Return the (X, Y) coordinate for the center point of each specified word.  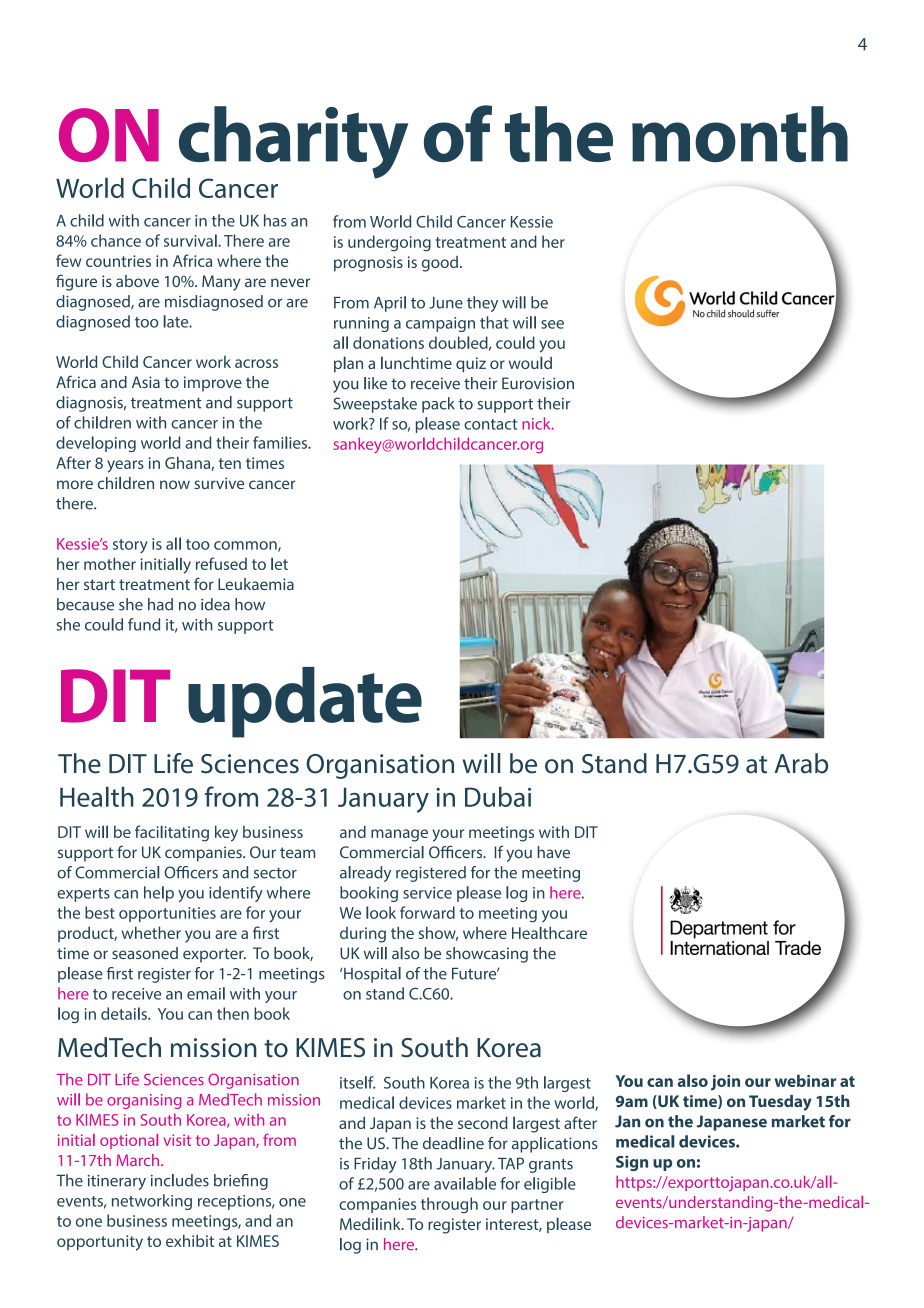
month (740, 134)
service (427, 893)
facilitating (172, 833)
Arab (801, 763)
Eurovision (538, 383)
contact (490, 424)
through (449, 1205)
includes (180, 1180)
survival (191, 240)
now (175, 484)
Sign (632, 1163)
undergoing (389, 243)
